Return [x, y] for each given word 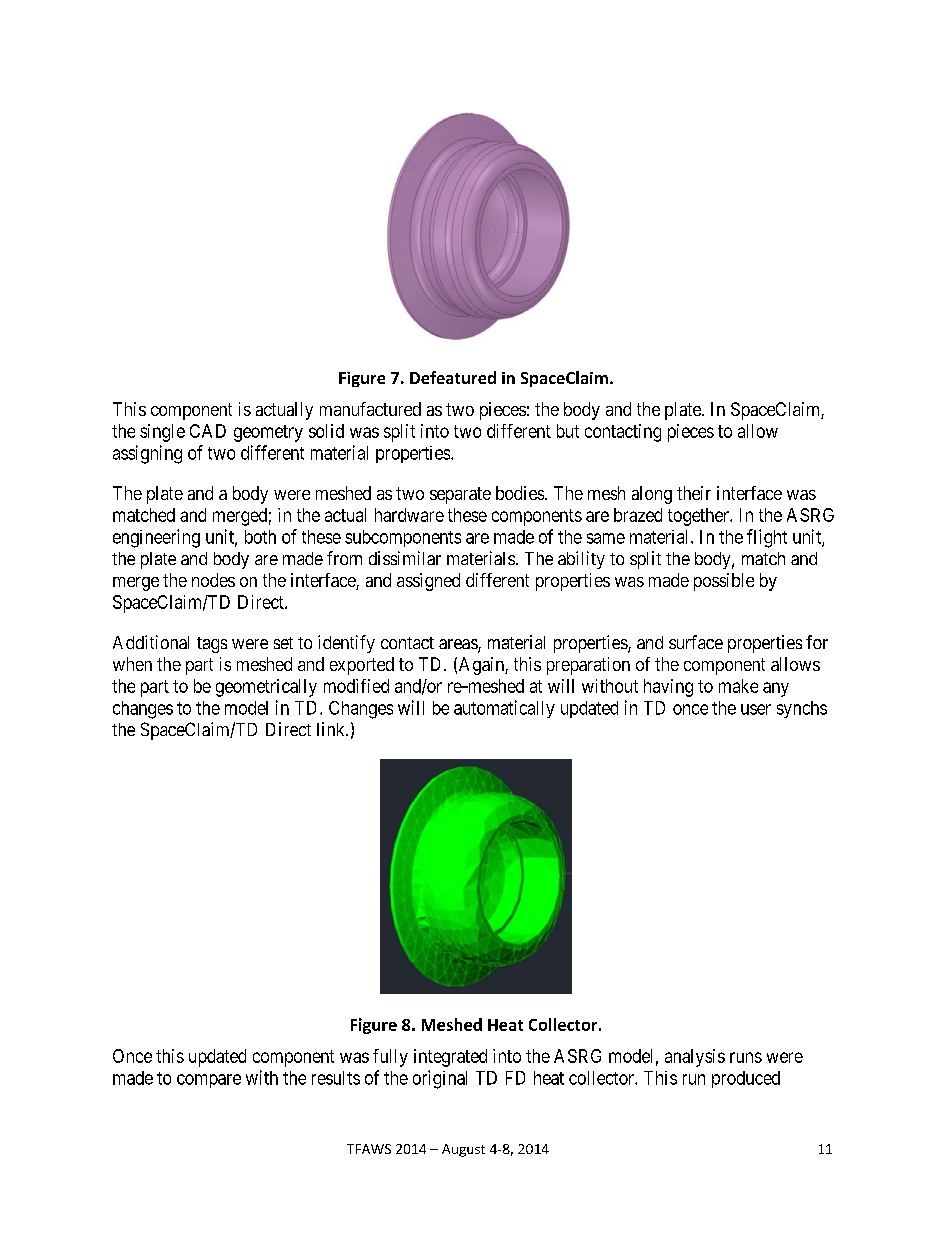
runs [746, 1057]
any [776, 689]
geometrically [266, 688]
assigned [428, 582]
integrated [450, 1058]
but [568, 431]
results [336, 1078]
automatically [504, 709]
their [694, 493]
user [756, 709]
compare [209, 1081]
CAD [208, 431]
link [332, 729]
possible [724, 582]
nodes [213, 580]
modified [356, 686]
